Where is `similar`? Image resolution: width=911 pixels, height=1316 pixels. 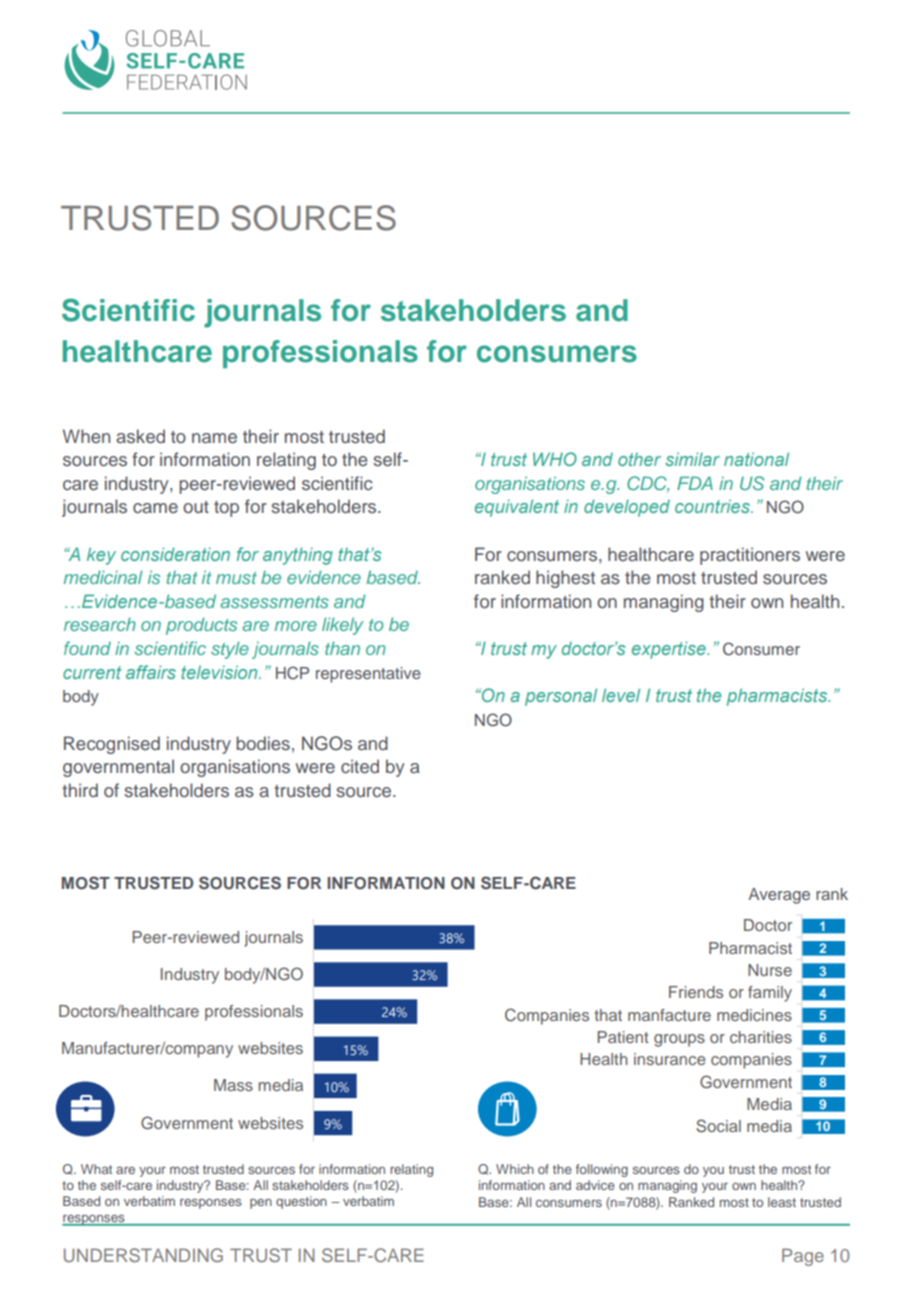 similar is located at coordinates (692, 459).
